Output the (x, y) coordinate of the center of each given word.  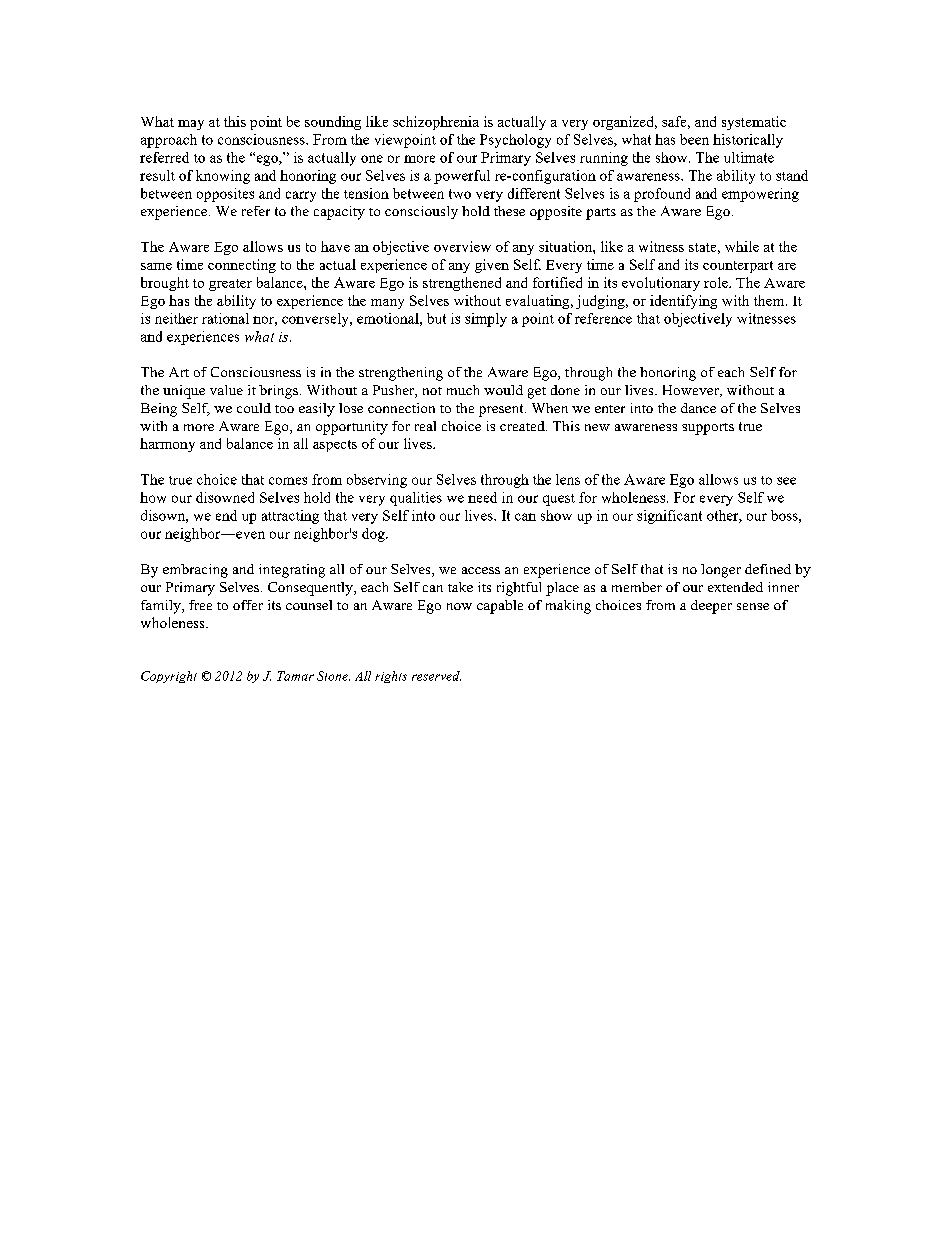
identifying (683, 302)
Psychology (515, 141)
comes (288, 481)
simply (486, 320)
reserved (436, 676)
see (786, 481)
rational (225, 318)
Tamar (295, 676)
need (482, 497)
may (191, 125)
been (694, 139)
